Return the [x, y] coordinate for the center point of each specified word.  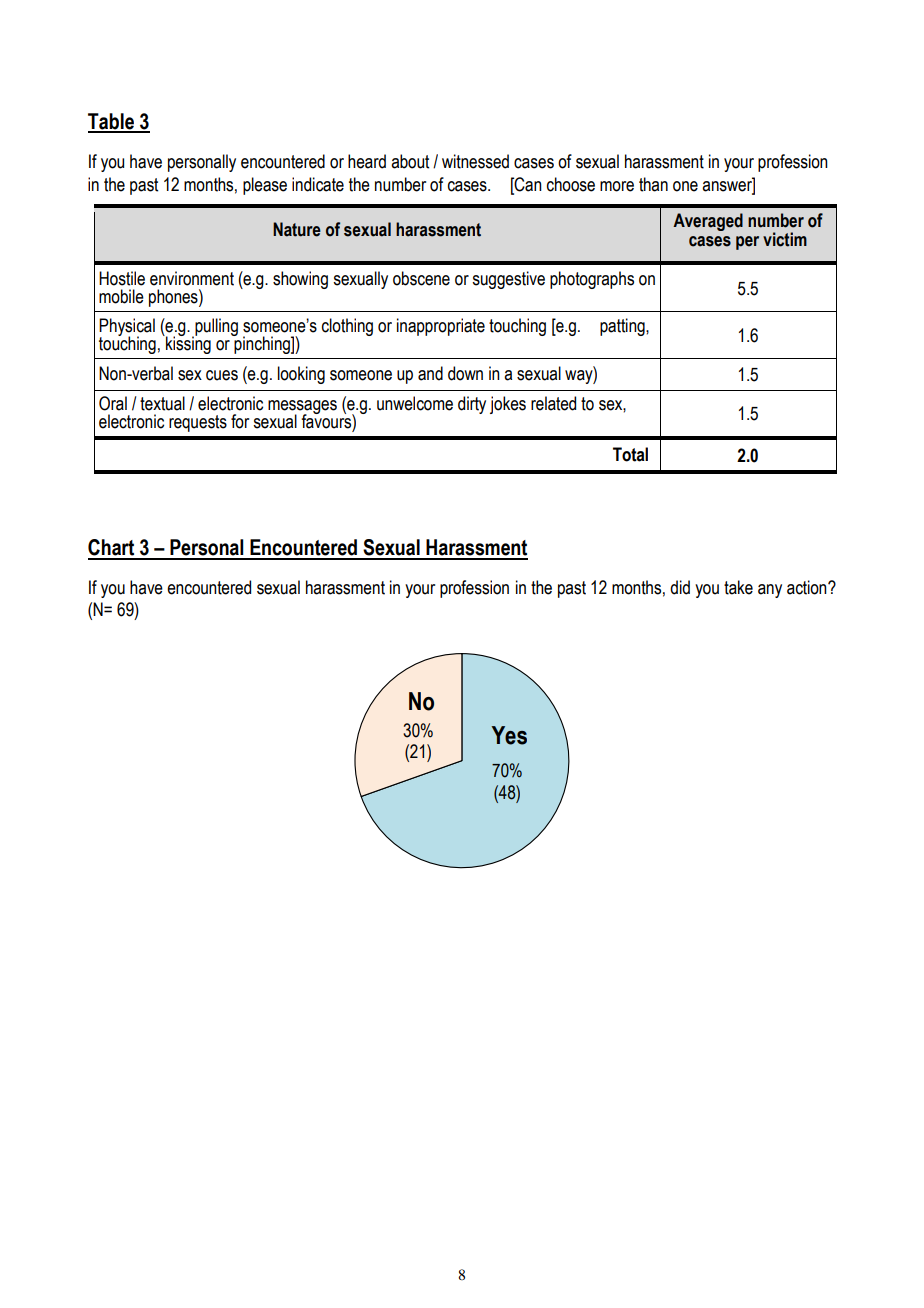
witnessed [475, 161]
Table [112, 122]
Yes [509, 735]
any [770, 591]
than [653, 184]
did [680, 587]
